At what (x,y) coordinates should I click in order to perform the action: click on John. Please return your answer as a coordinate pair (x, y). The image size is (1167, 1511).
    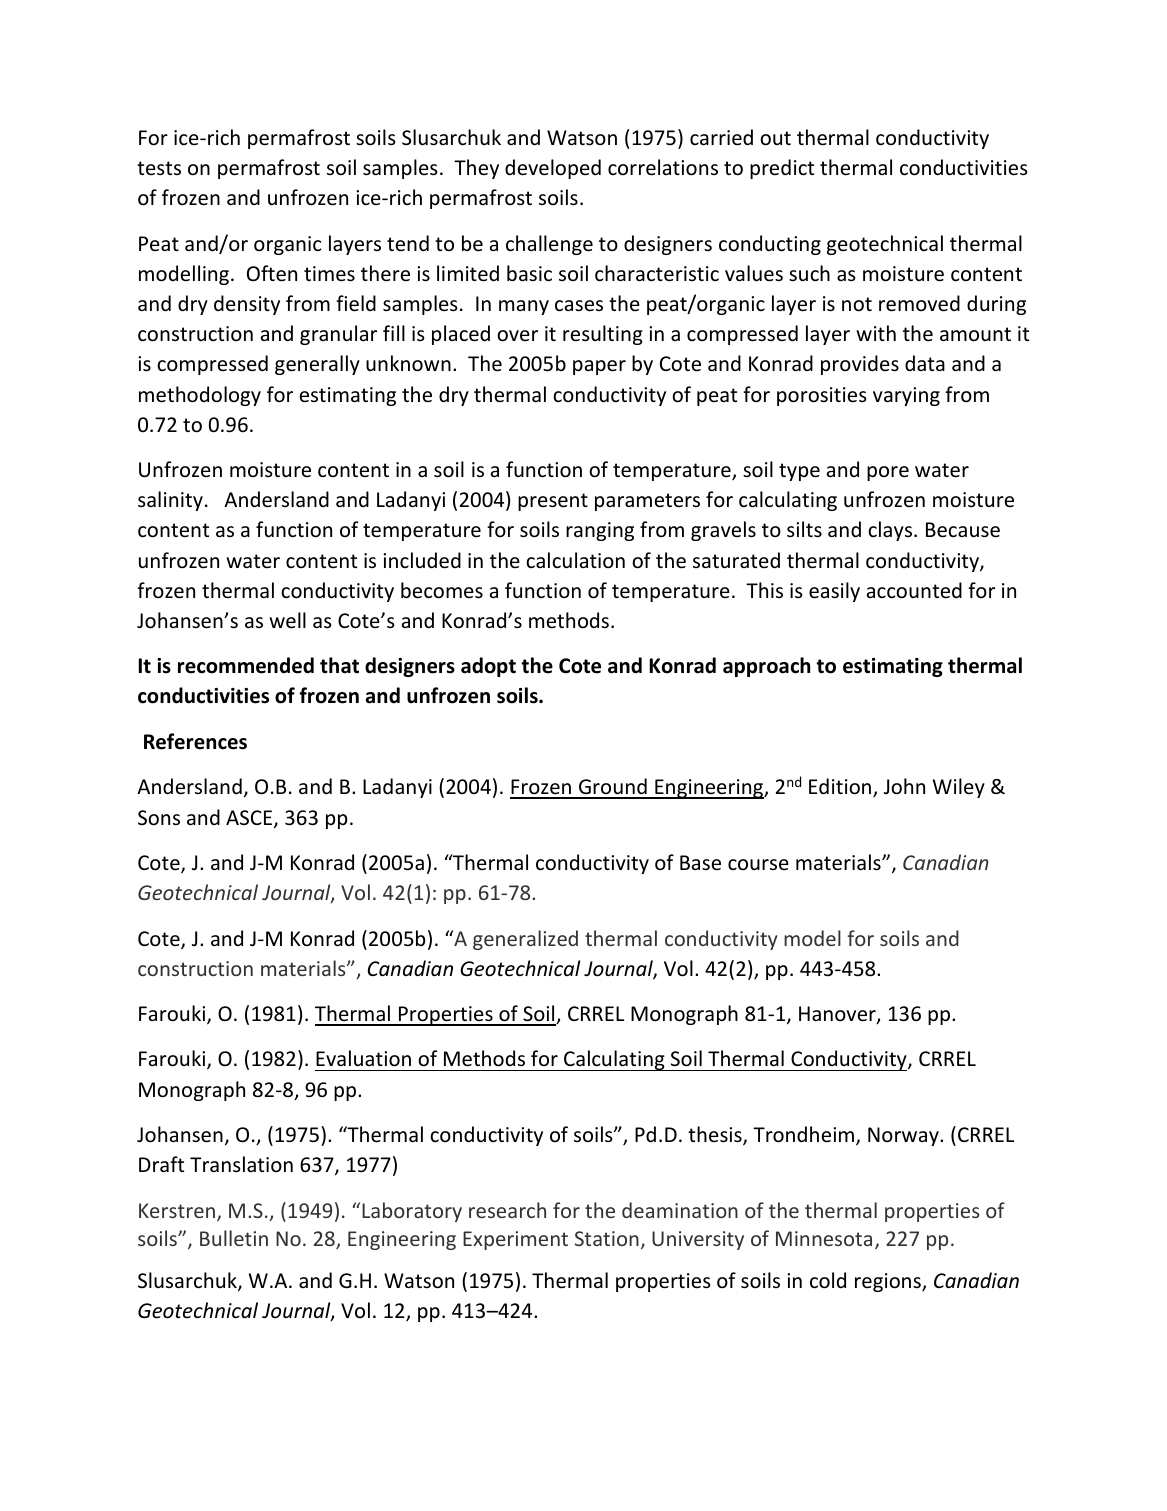
    Looking at the image, I should click on (904, 786).
